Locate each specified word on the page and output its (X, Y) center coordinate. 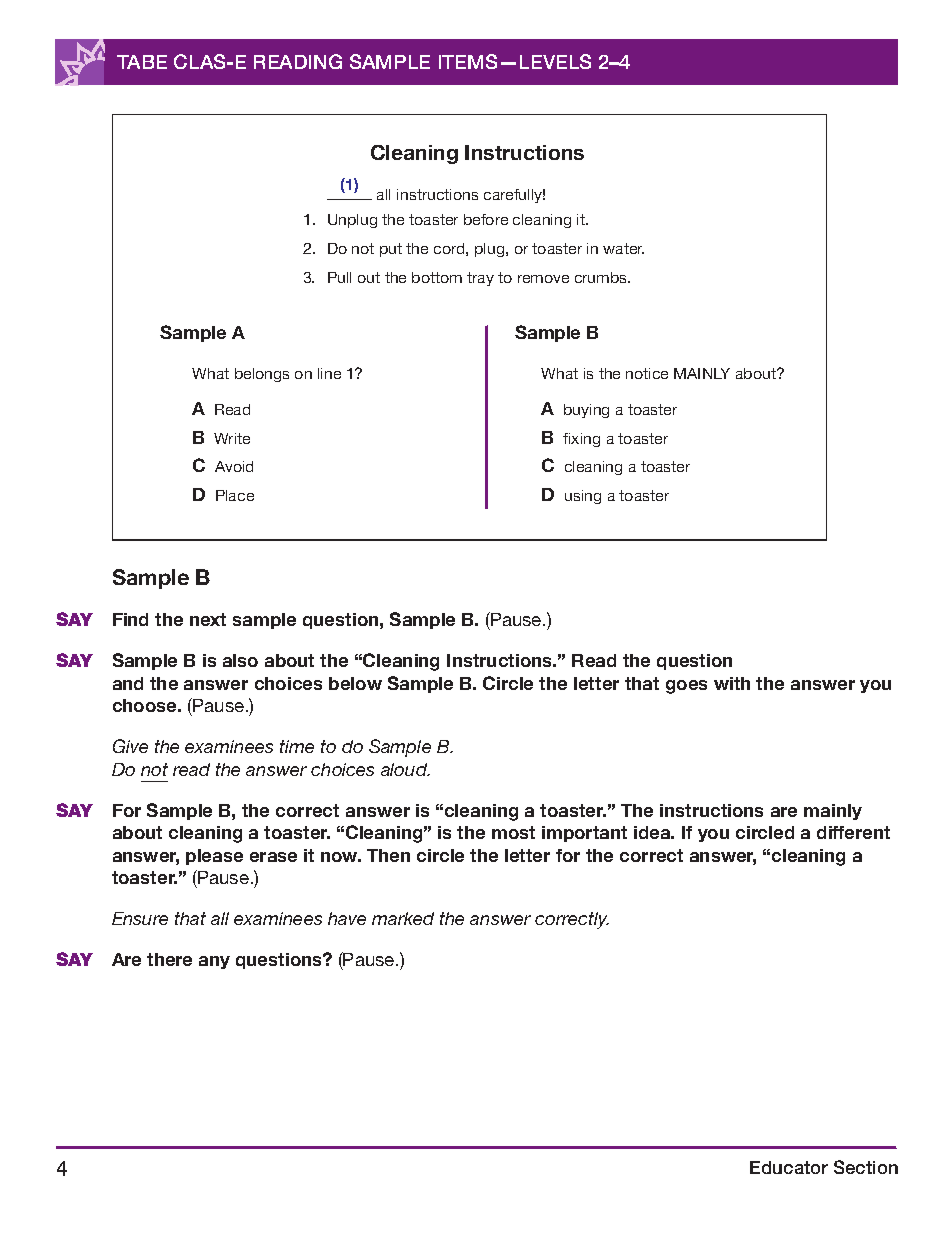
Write (232, 438)
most (513, 832)
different (853, 832)
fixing (581, 440)
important (584, 834)
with (732, 683)
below (355, 683)
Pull (339, 277)
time (297, 746)
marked (403, 918)
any (214, 962)
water (623, 248)
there (169, 959)
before (486, 219)
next (208, 619)
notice (647, 373)
